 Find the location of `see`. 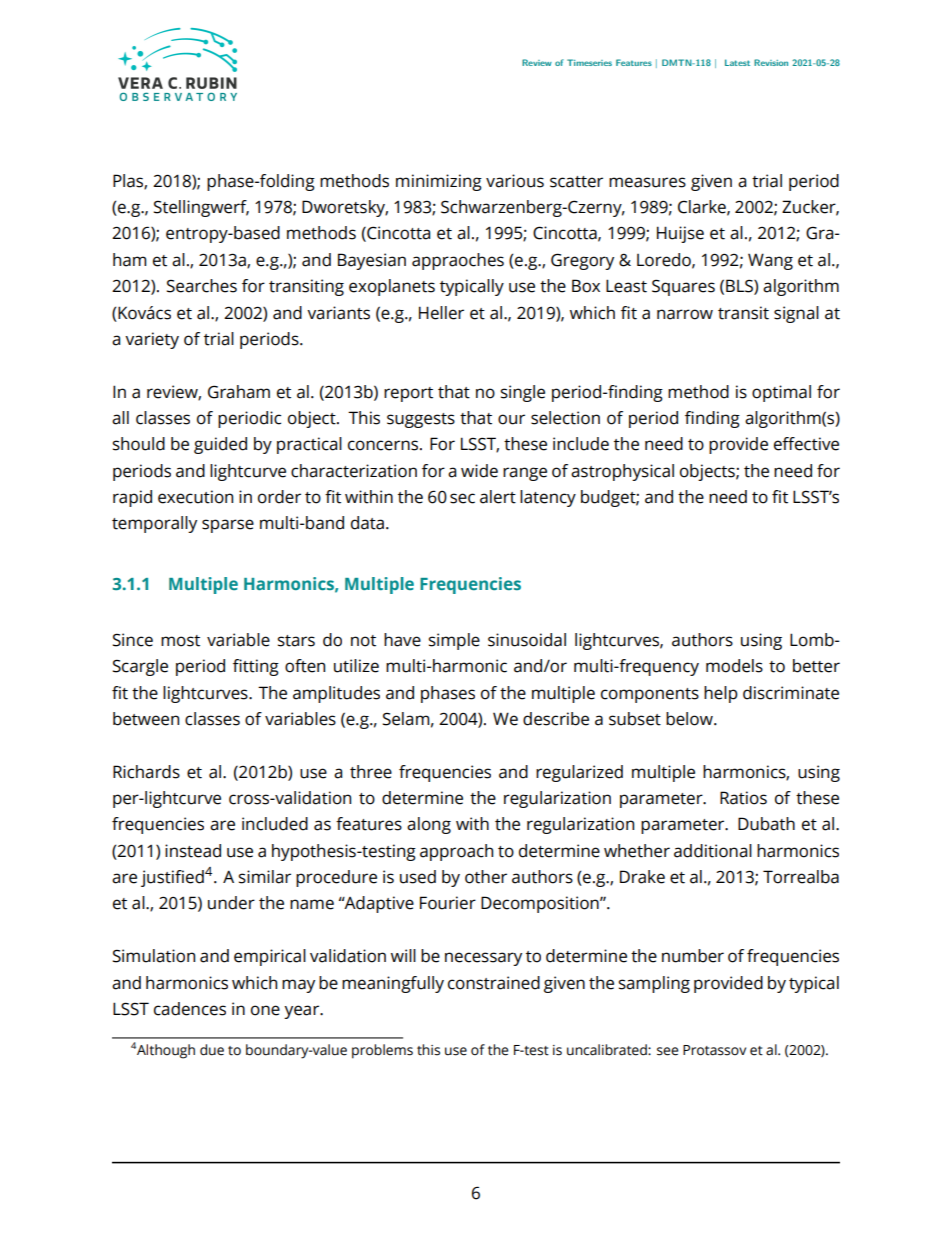

see is located at coordinates (667, 1051).
